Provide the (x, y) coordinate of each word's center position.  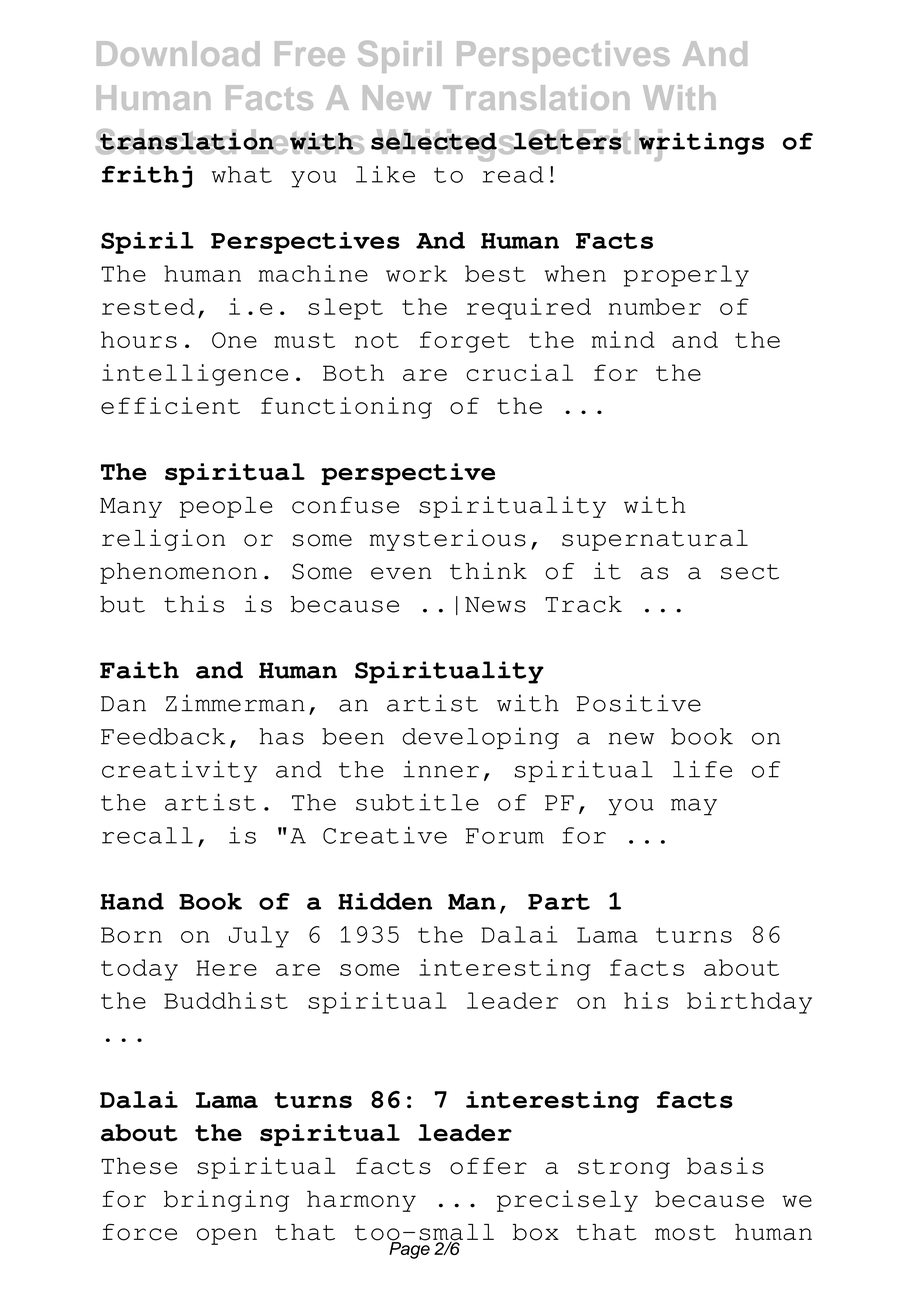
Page (409, 1249)
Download (178, 53)
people (226, 507)
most (685, 1233)
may (694, 807)
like (385, 174)
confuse (345, 505)
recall (147, 835)
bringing (226, 1201)
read (513, 174)
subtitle (417, 802)
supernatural (655, 540)
